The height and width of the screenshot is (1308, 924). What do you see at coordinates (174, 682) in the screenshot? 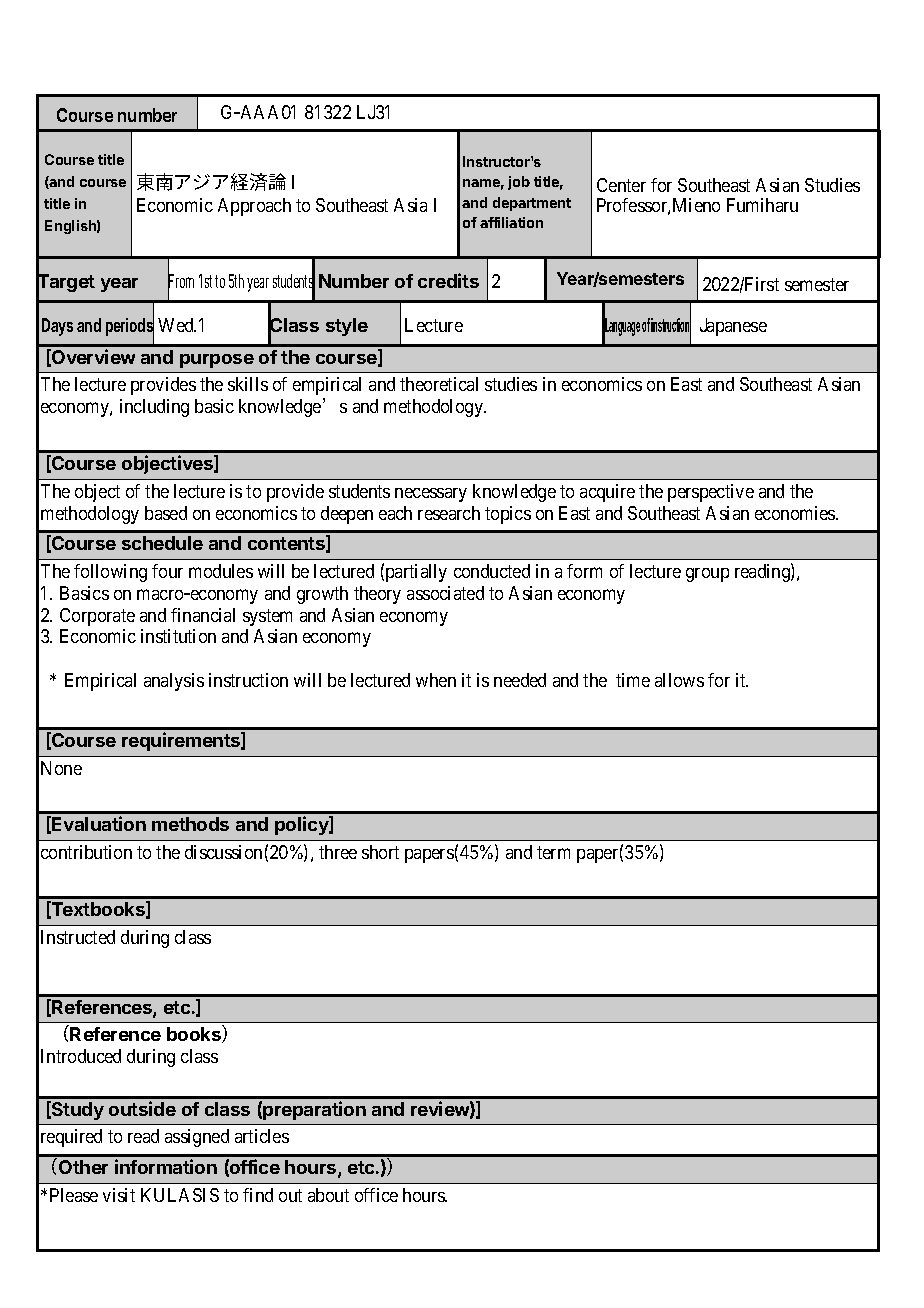
I see `analysis` at bounding box center [174, 682].
